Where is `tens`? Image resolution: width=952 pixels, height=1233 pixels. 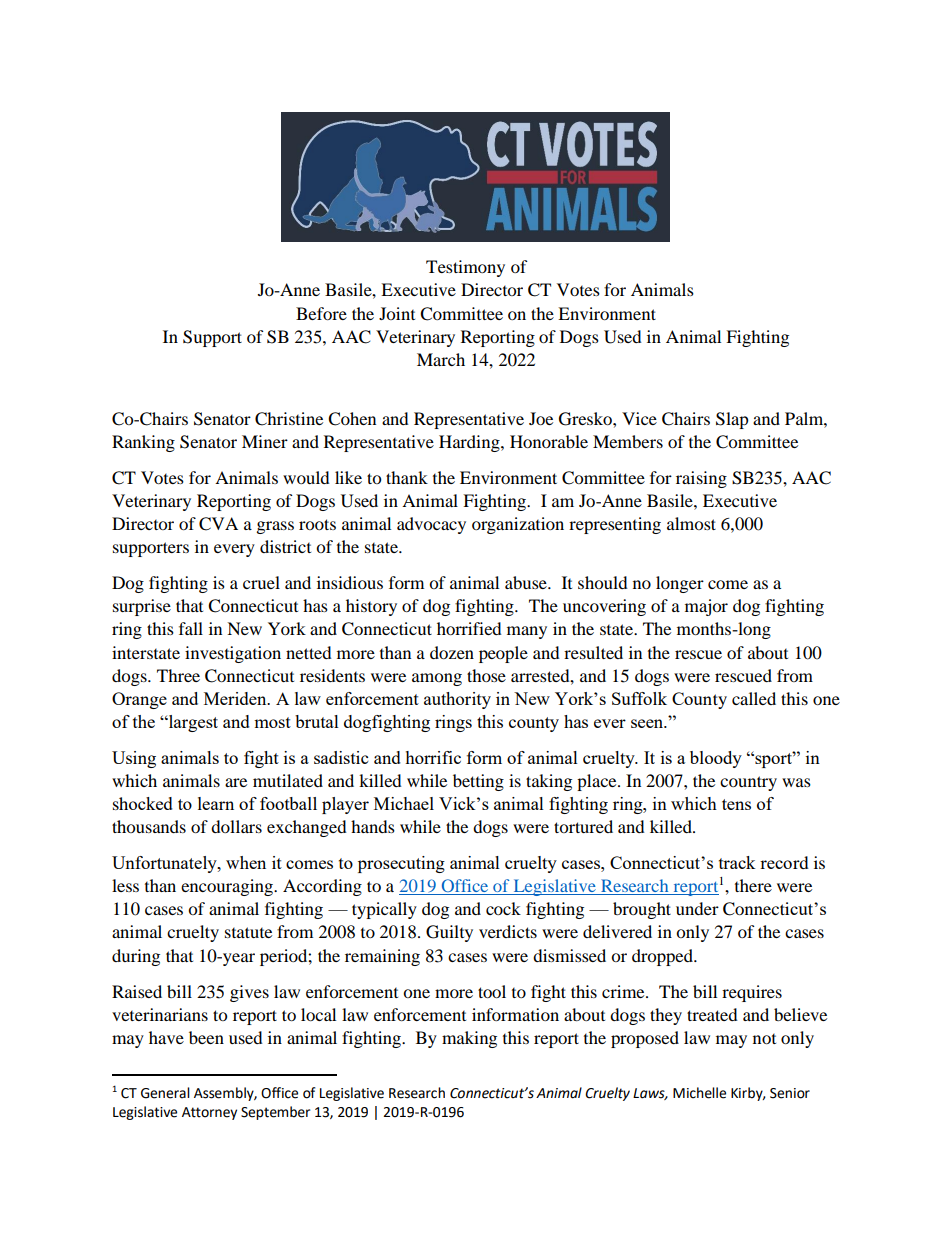 tens is located at coordinates (736, 804).
